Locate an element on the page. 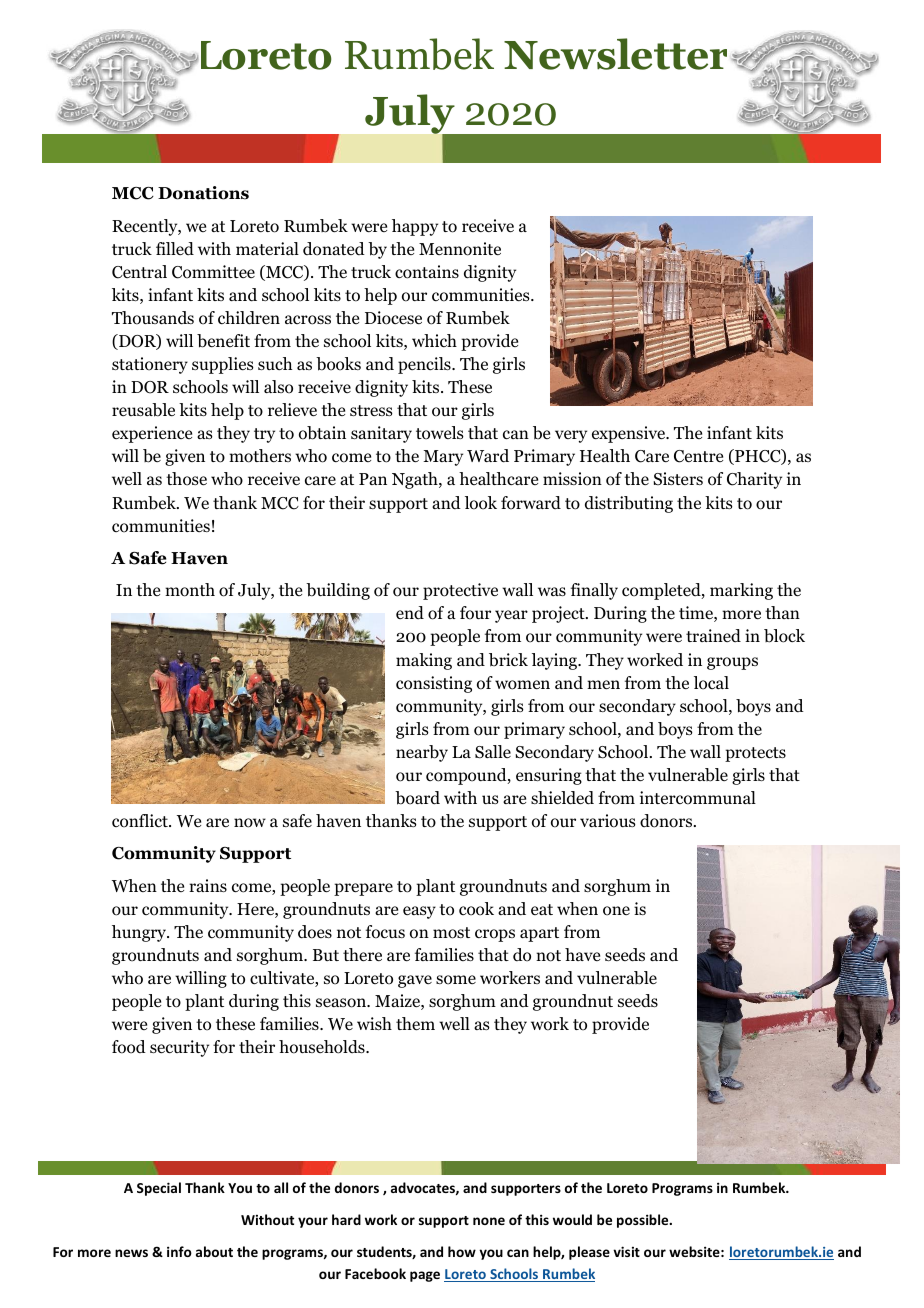  nearby is located at coordinates (422, 753).
